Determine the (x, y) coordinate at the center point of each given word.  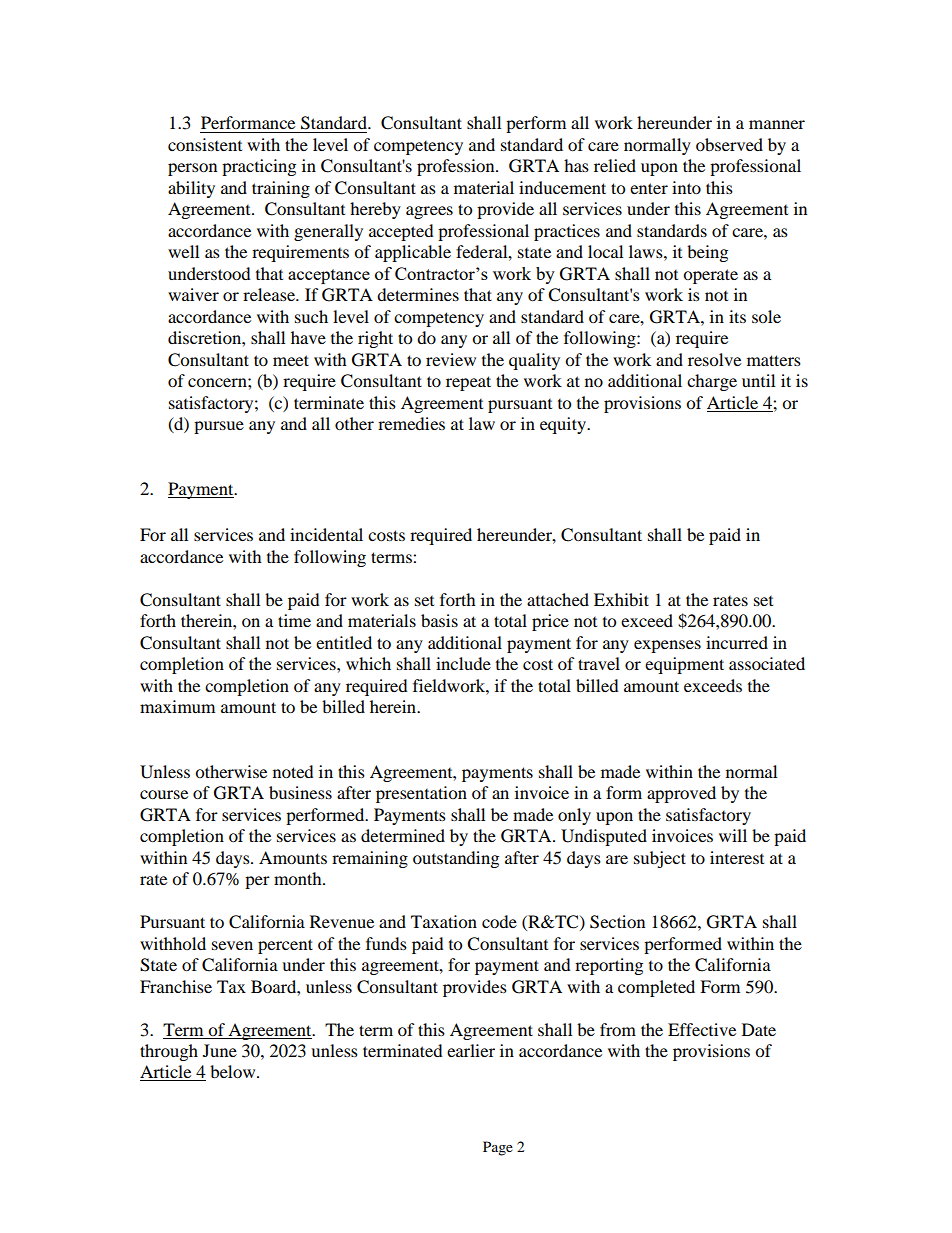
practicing (259, 167)
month (299, 878)
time (294, 620)
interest (737, 857)
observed (729, 144)
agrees (429, 212)
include (463, 663)
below (234, 1071)
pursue (219, 427)
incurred (737, 642)
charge (712, 382)
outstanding (456, 859)
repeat (468, 383)
